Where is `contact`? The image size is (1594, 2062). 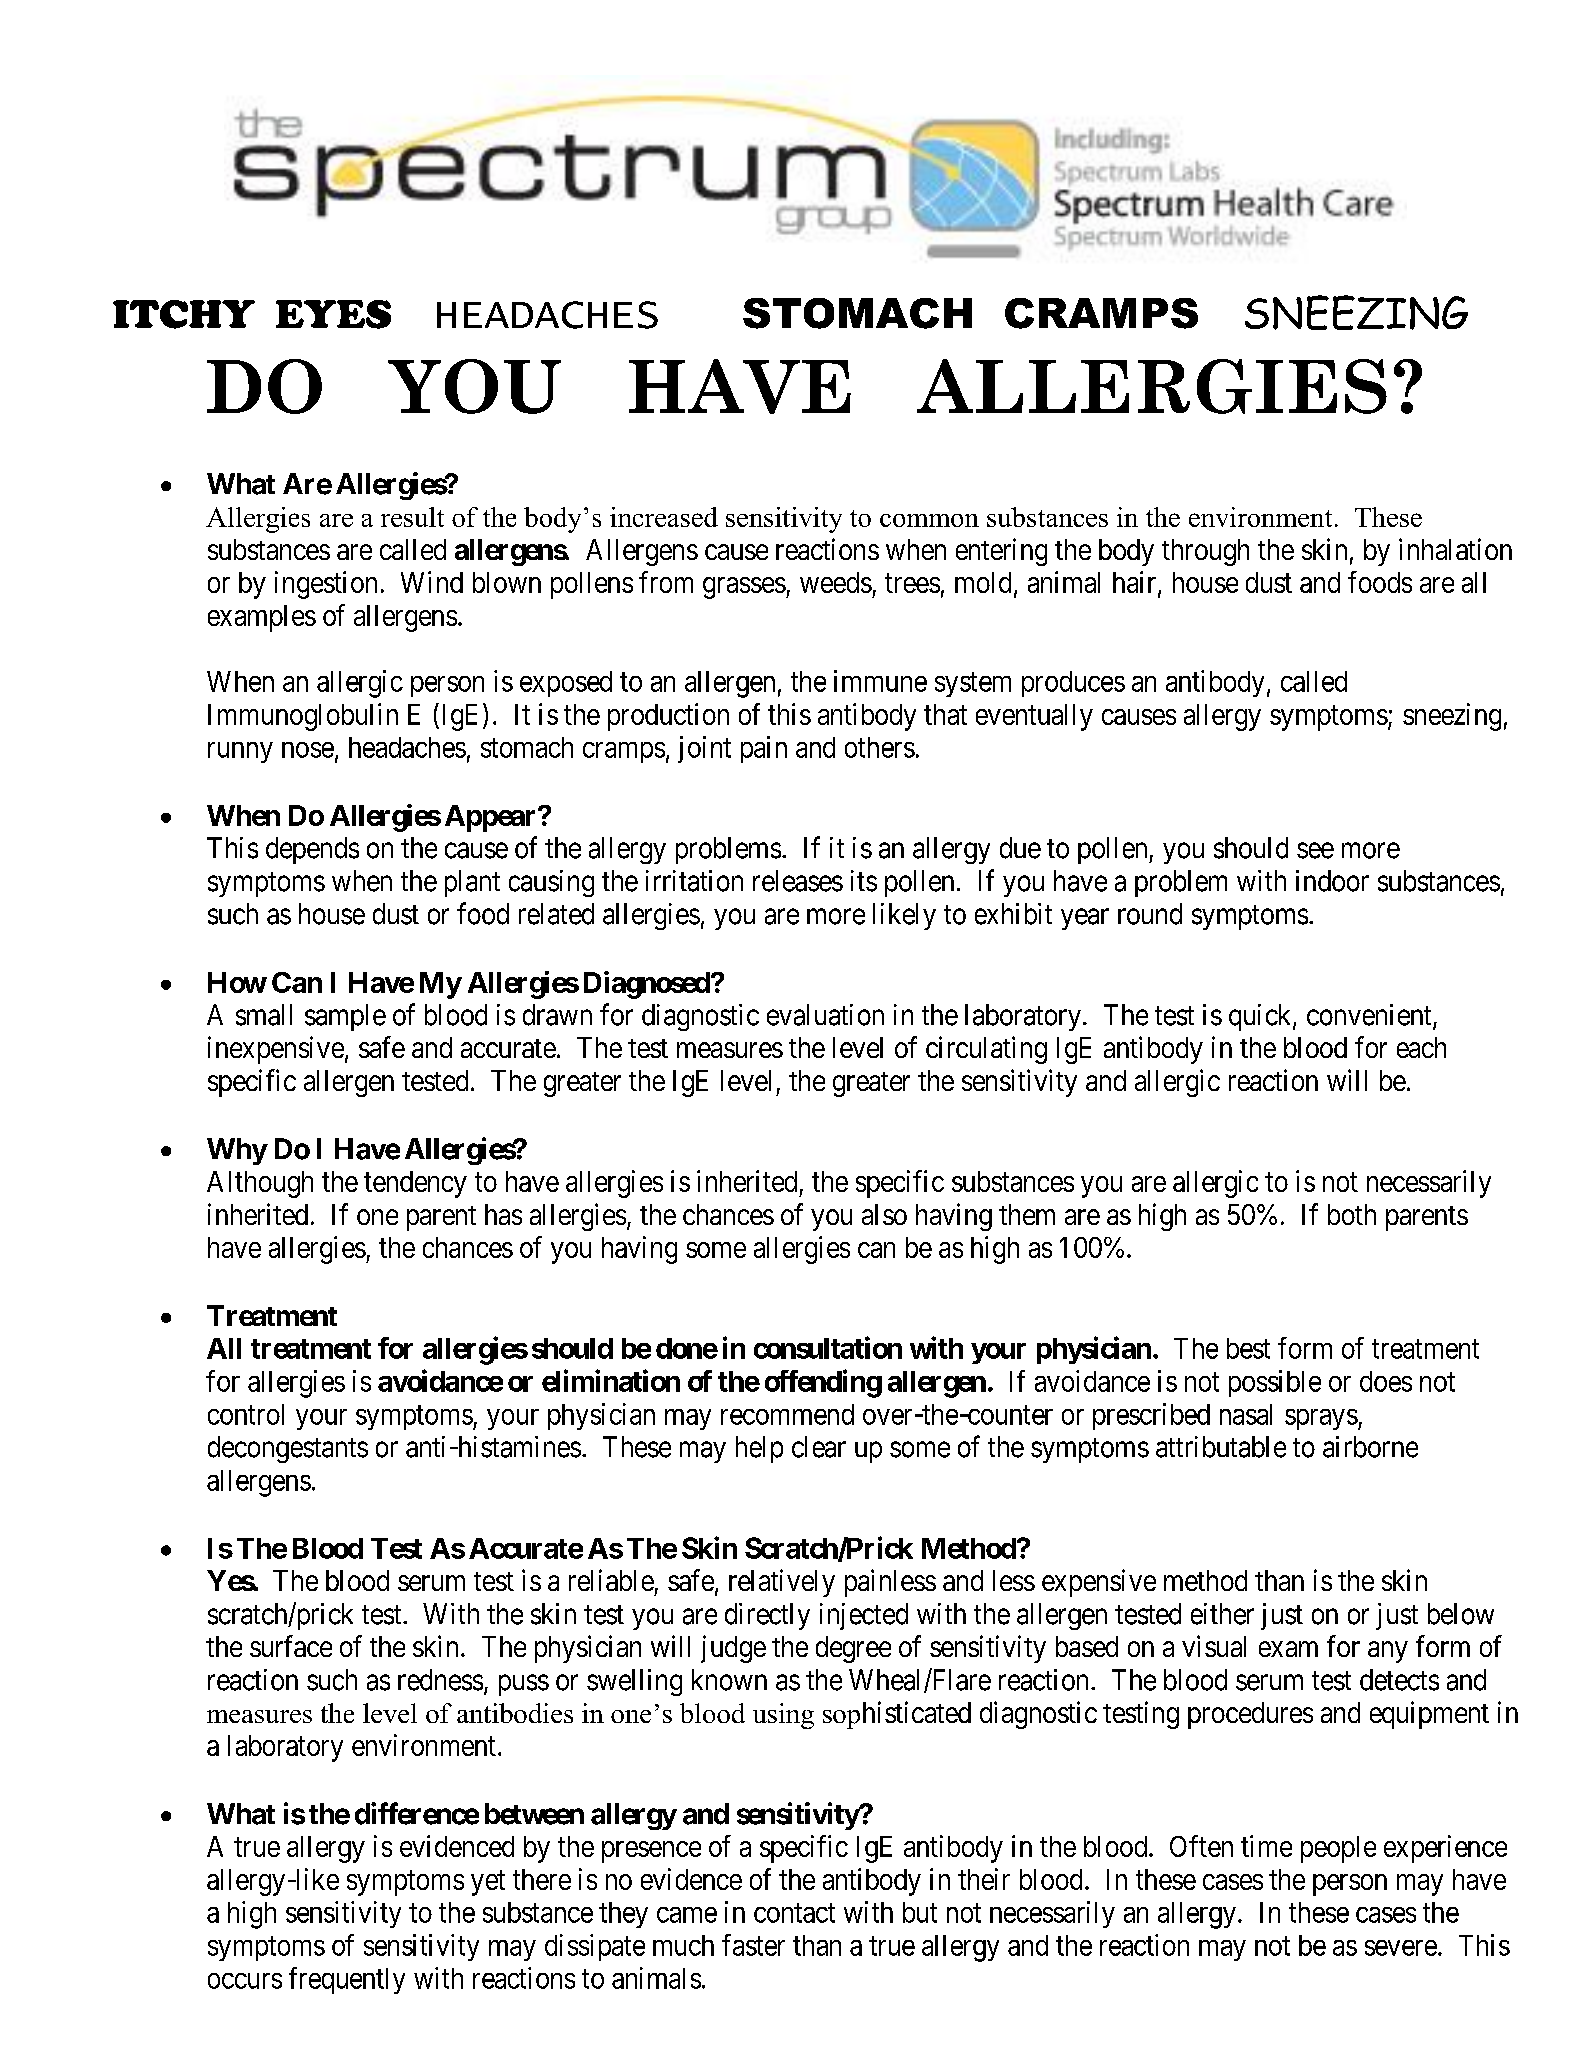
contact is located at coordinates (794, 1913).
